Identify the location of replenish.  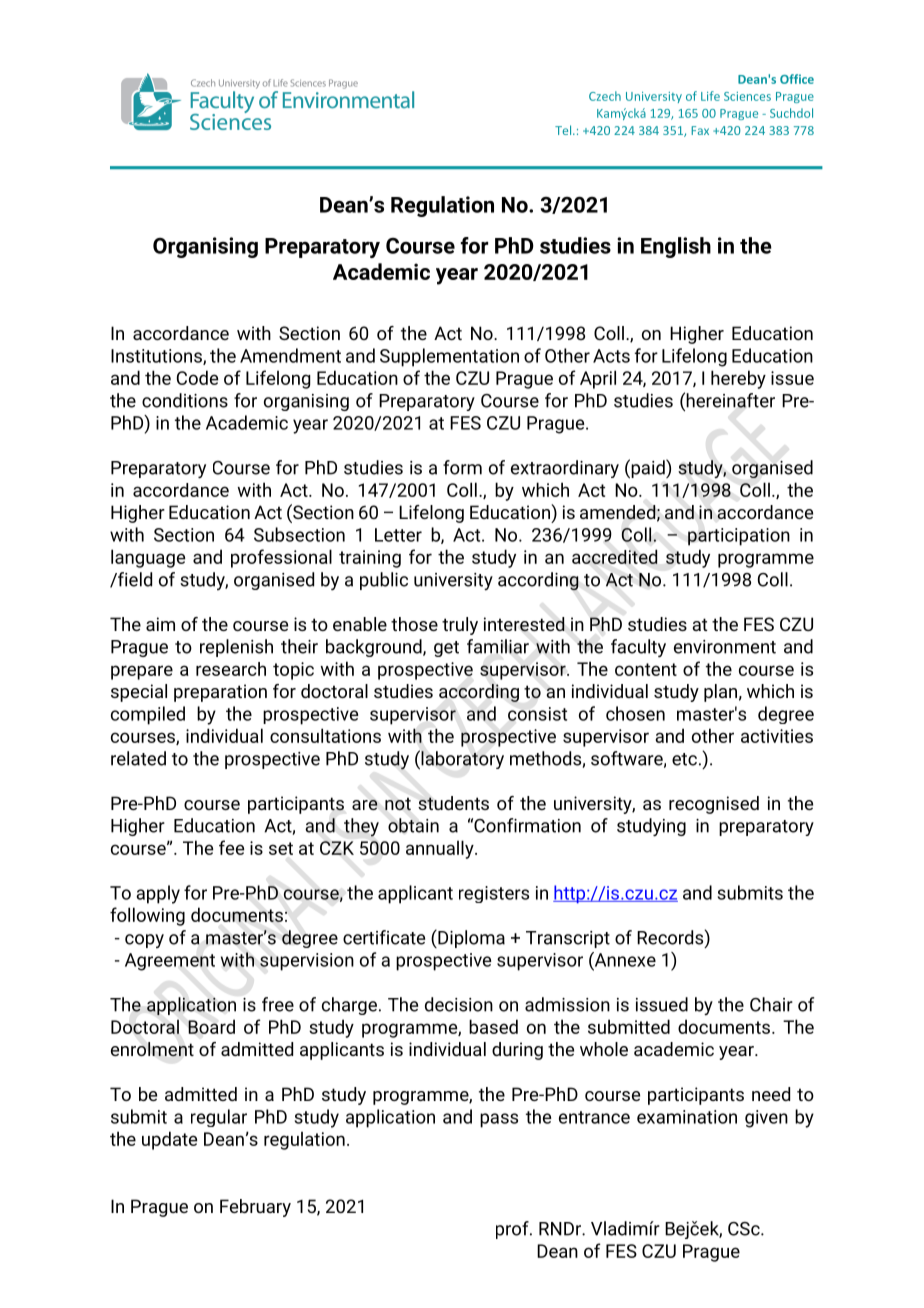
(236, 648).
